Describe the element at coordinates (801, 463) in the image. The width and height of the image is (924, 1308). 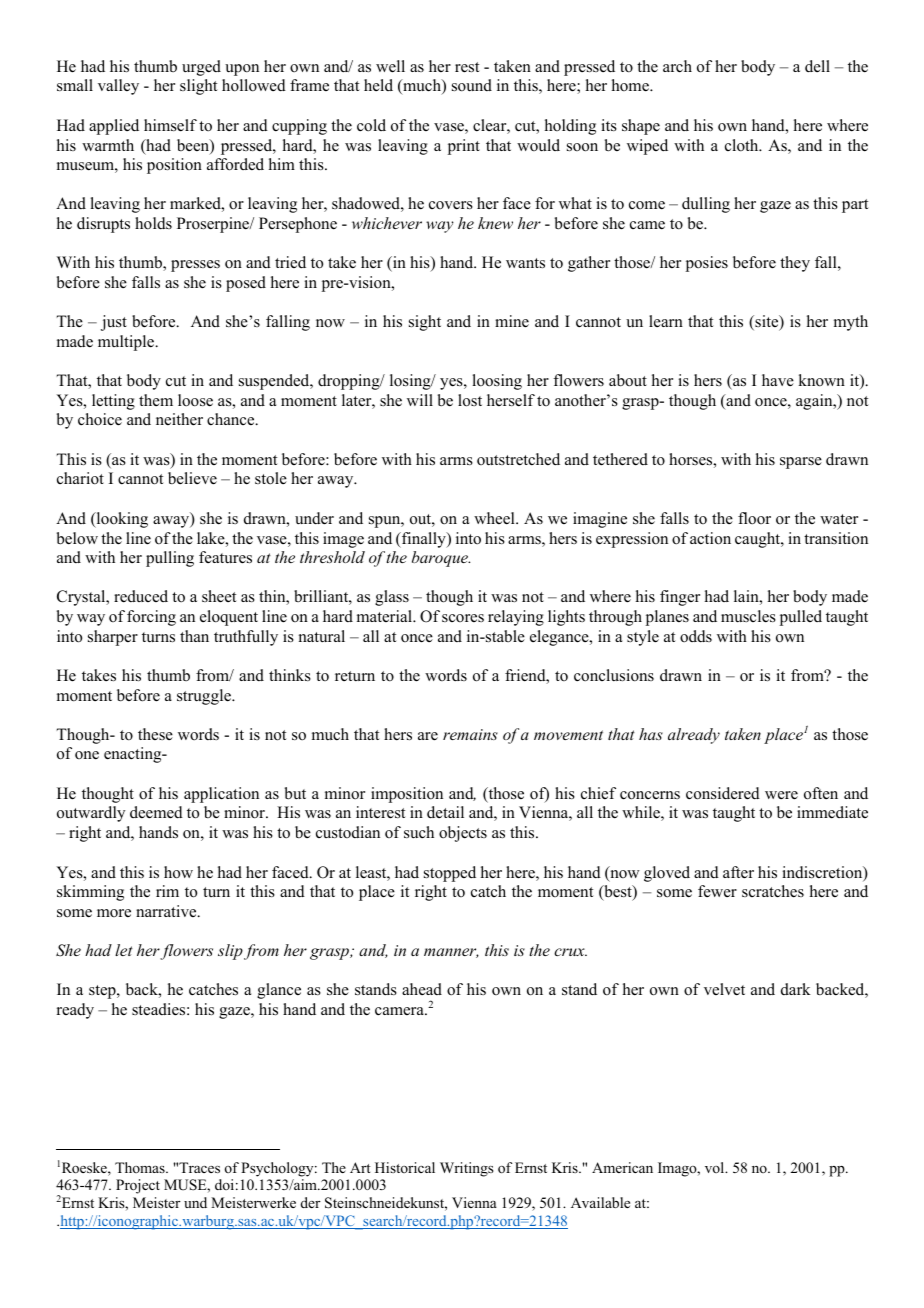
I see `sparse` at that location.
